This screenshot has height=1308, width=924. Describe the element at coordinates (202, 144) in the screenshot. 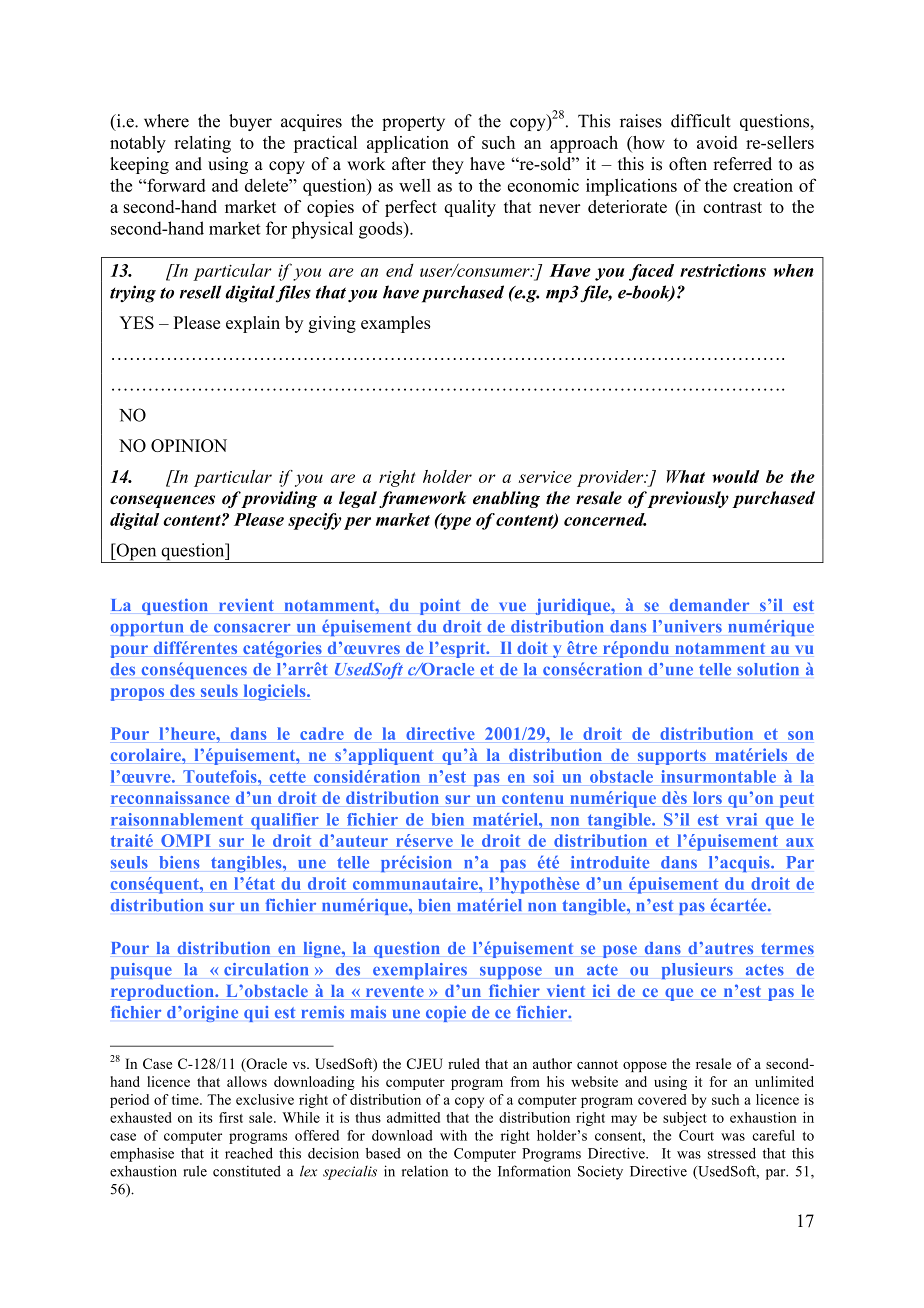

I see `relating` at that location.
